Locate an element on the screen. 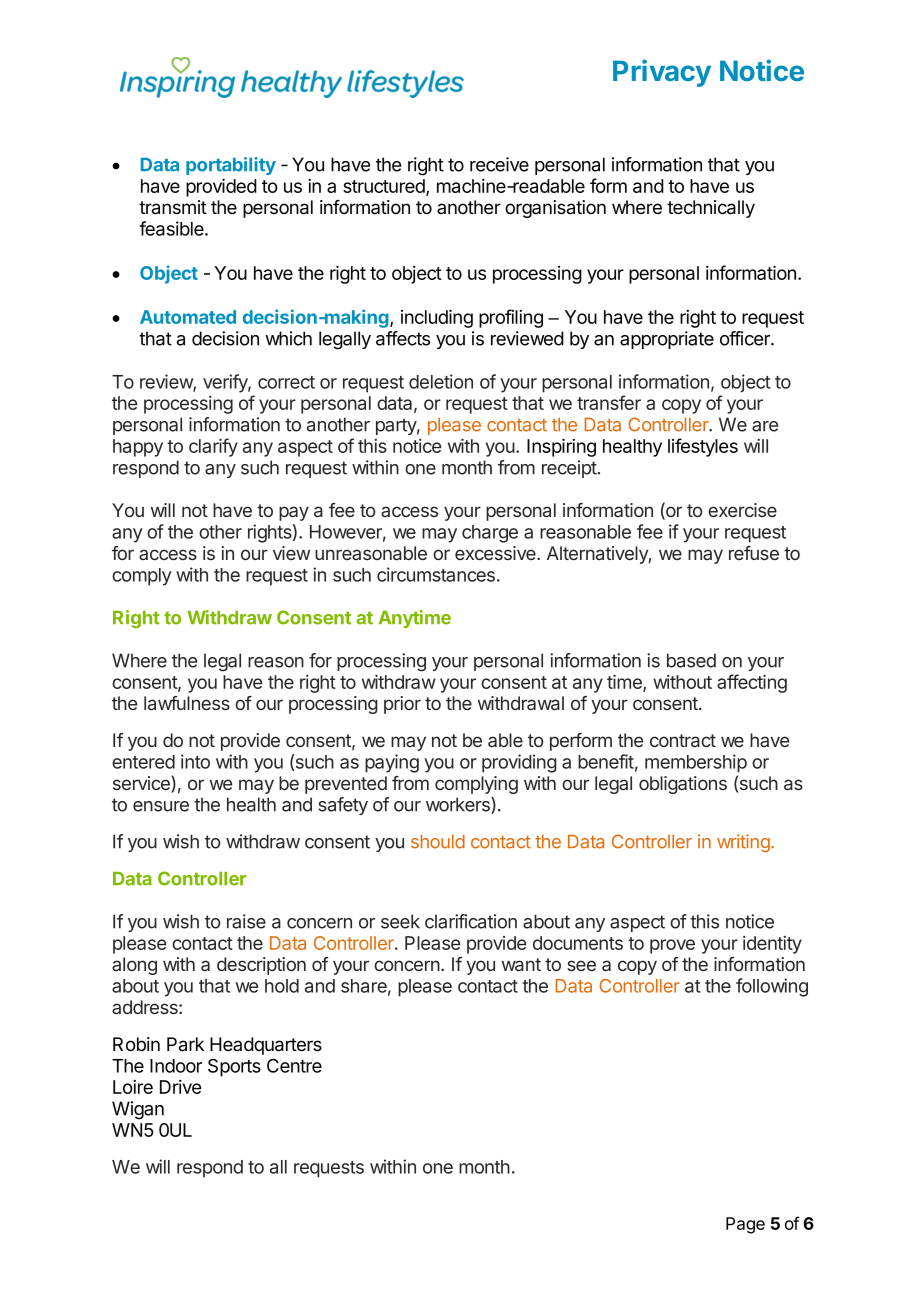 Image resolution: width=924 pixels, height=1308 pixels. Automated is located at coordinates (188, 317).
